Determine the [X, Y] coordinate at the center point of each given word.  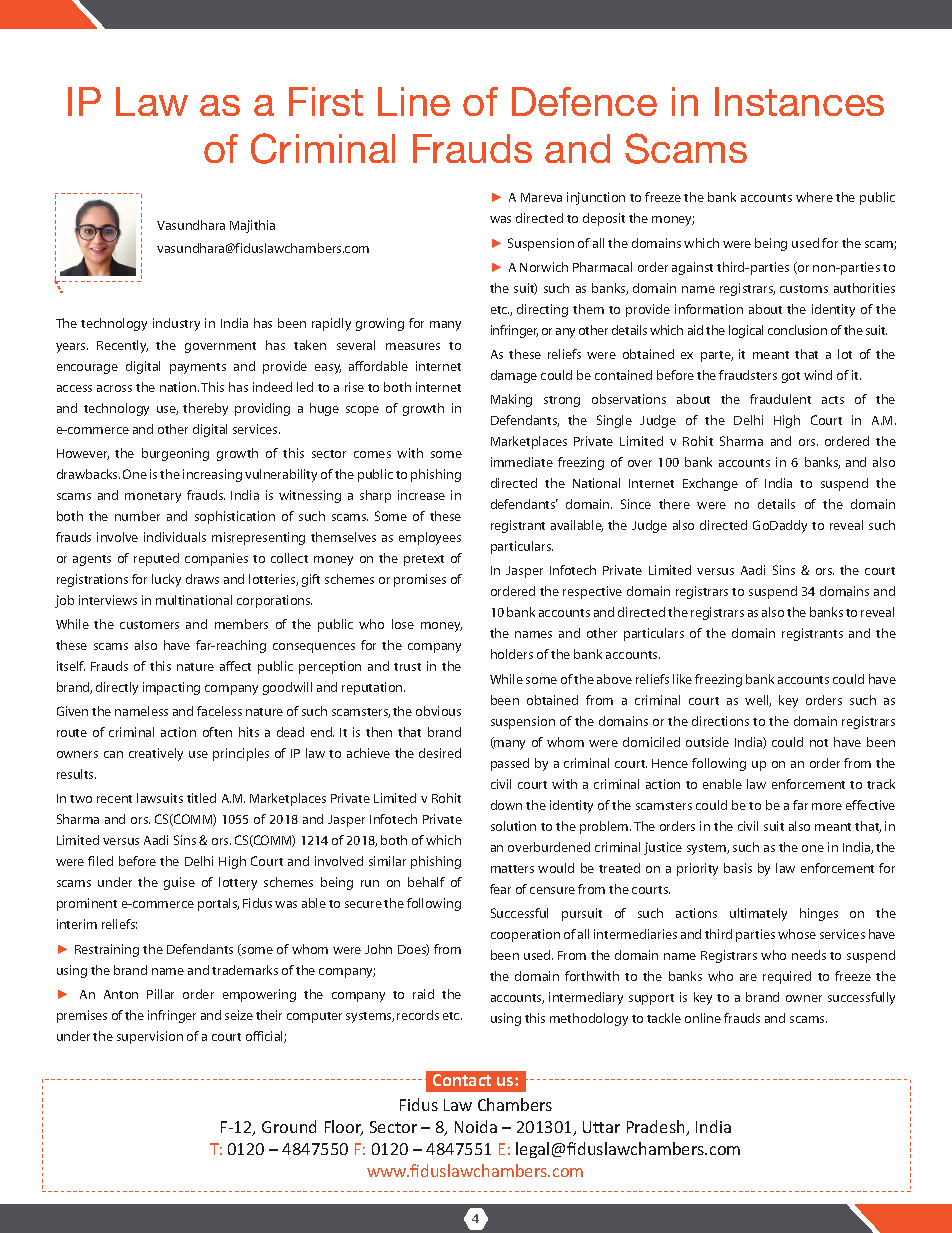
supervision [150, 1037]
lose [403, 624]
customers [149, 625]
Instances [799, 101]
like [682, 679]
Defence [584, 101]
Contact [462, 1080]
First [326, 101]
